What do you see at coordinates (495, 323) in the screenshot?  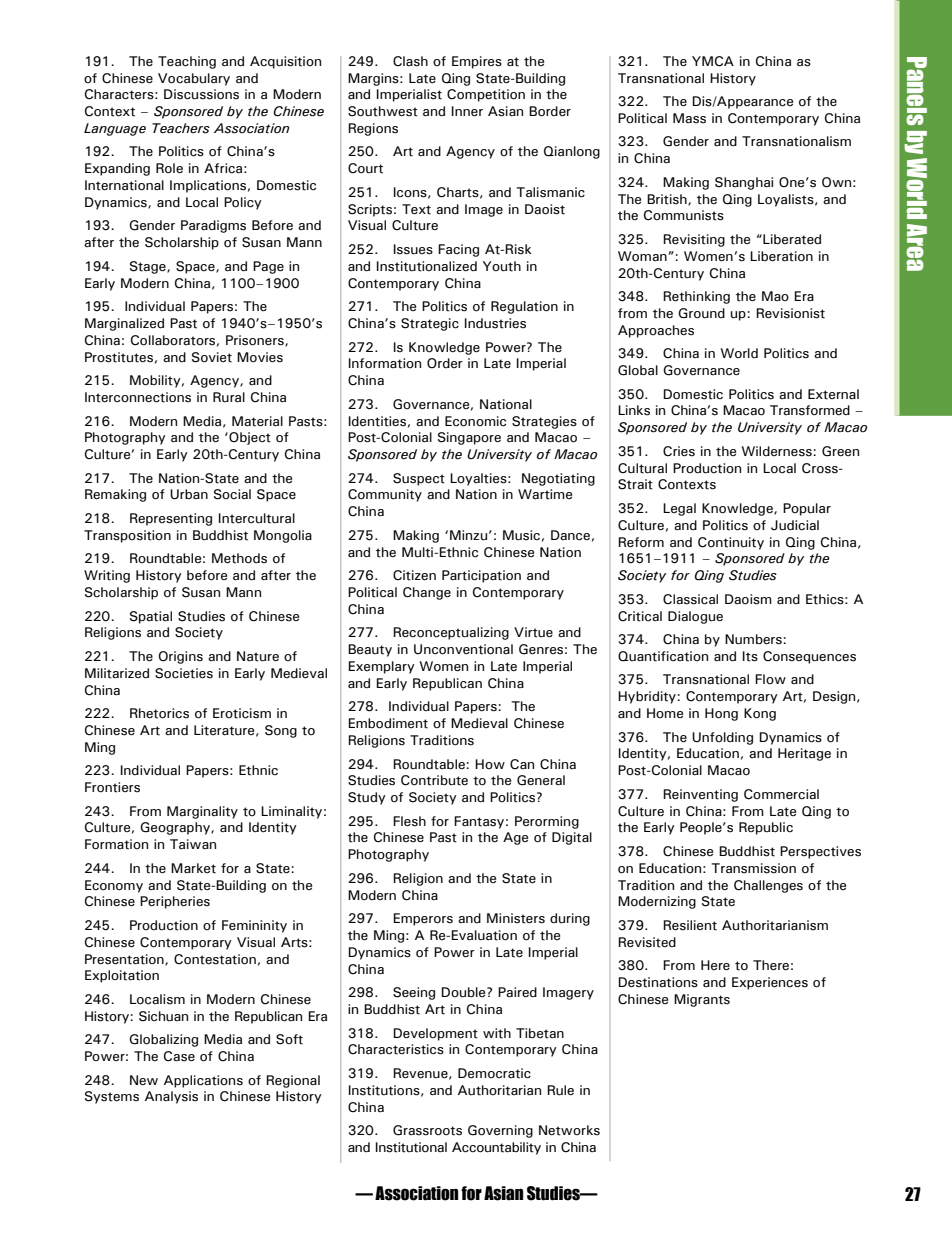 I see `Industries` at bounding box center [495, 323].
